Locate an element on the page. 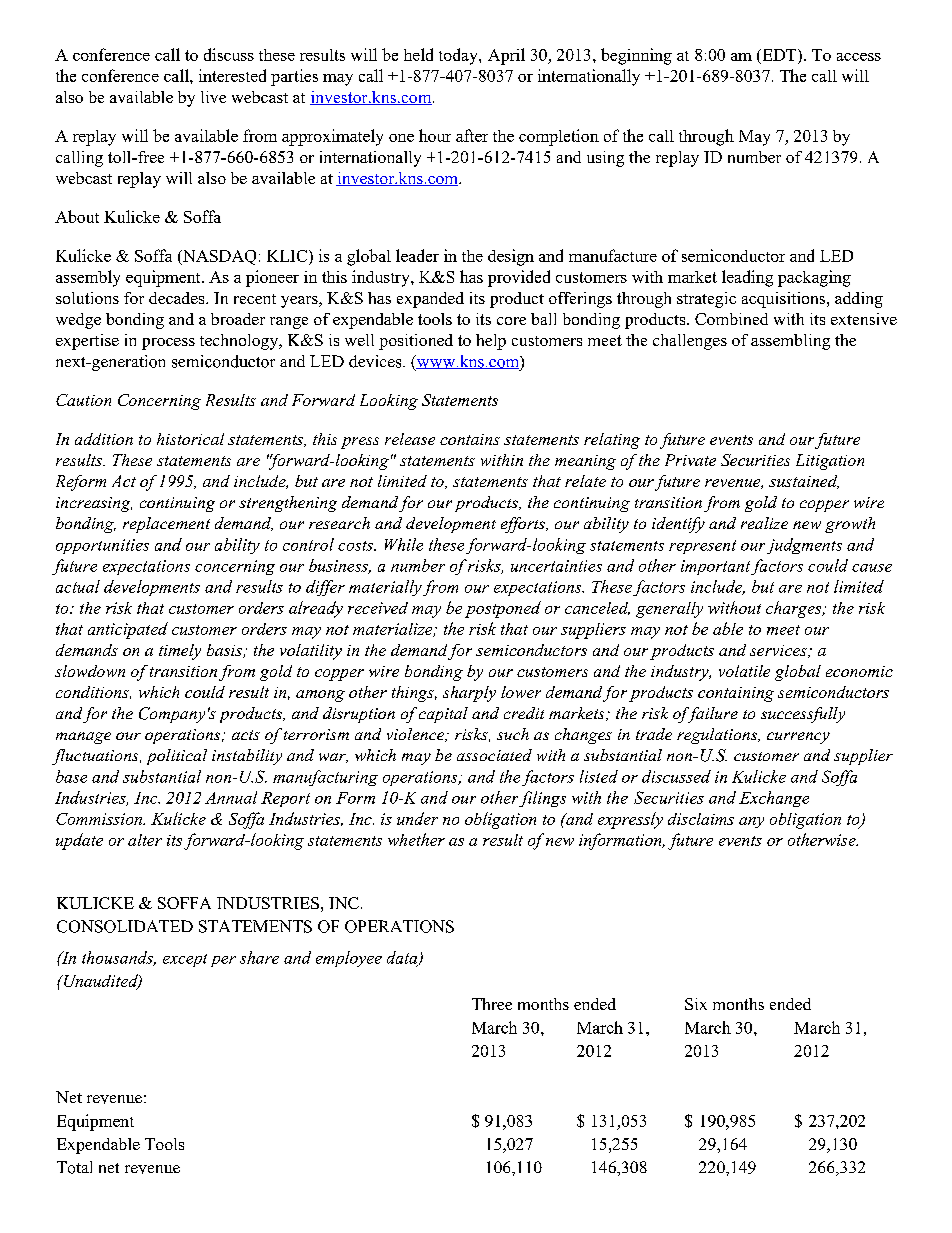 The width and height of the document is (952, 1233). live is located at coordinates (213, 97).
